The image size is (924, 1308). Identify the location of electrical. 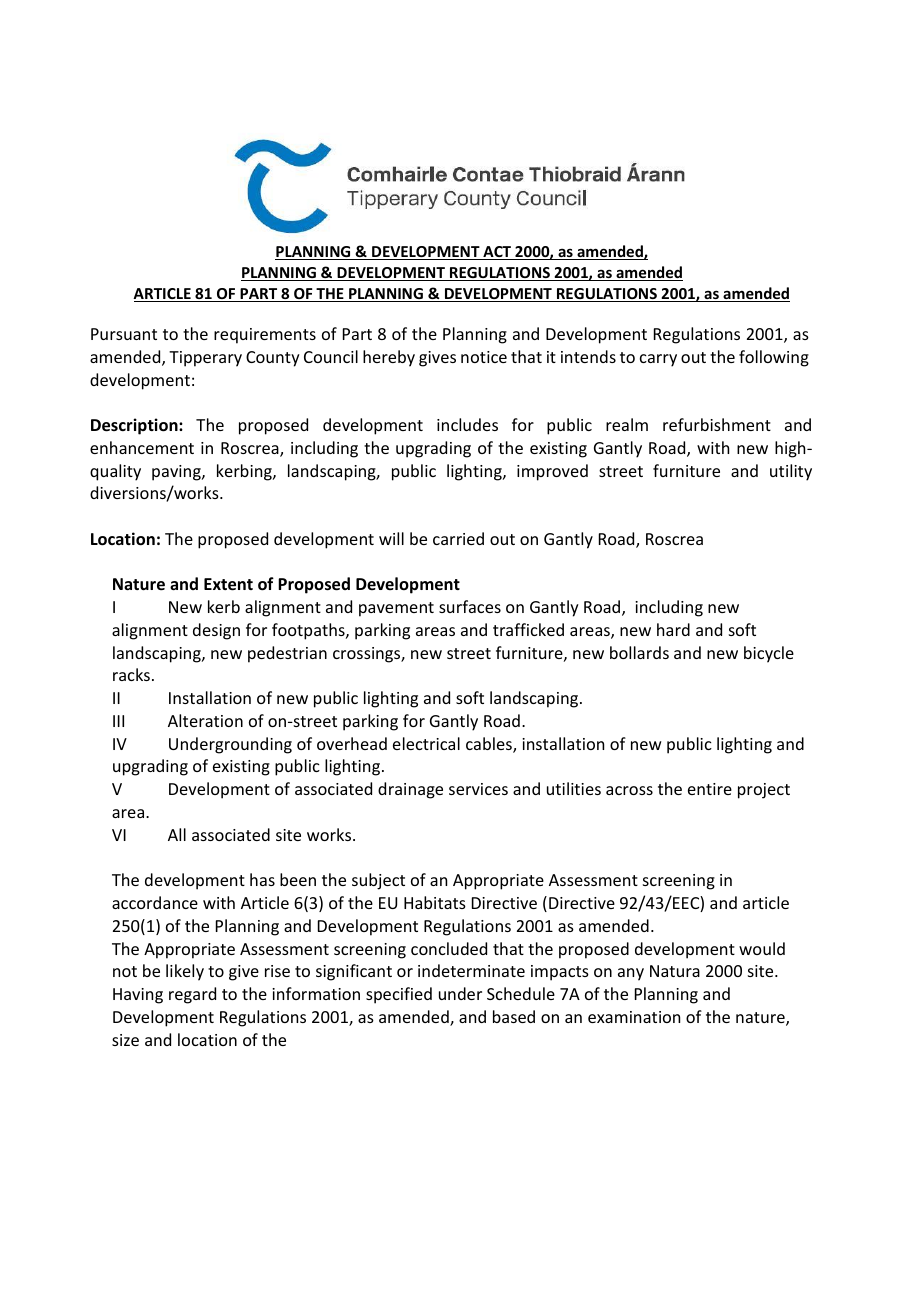
(426, 743).
